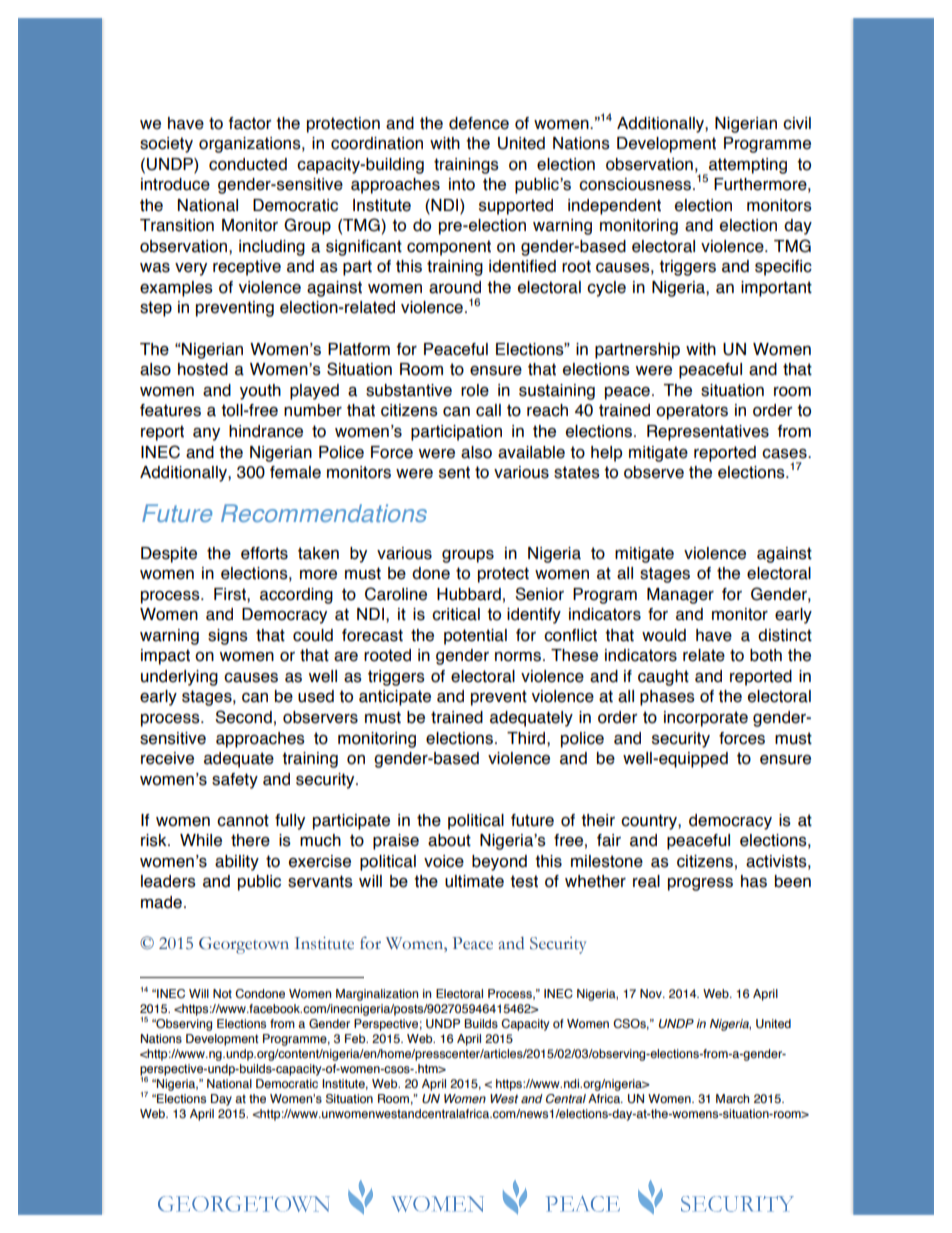 Image resolution: width=952 pixels, height=1233 pixels. What do you see at coordinates (356, 1038) in the image?
I see `Feb` at bounding box center [356, 1038].
